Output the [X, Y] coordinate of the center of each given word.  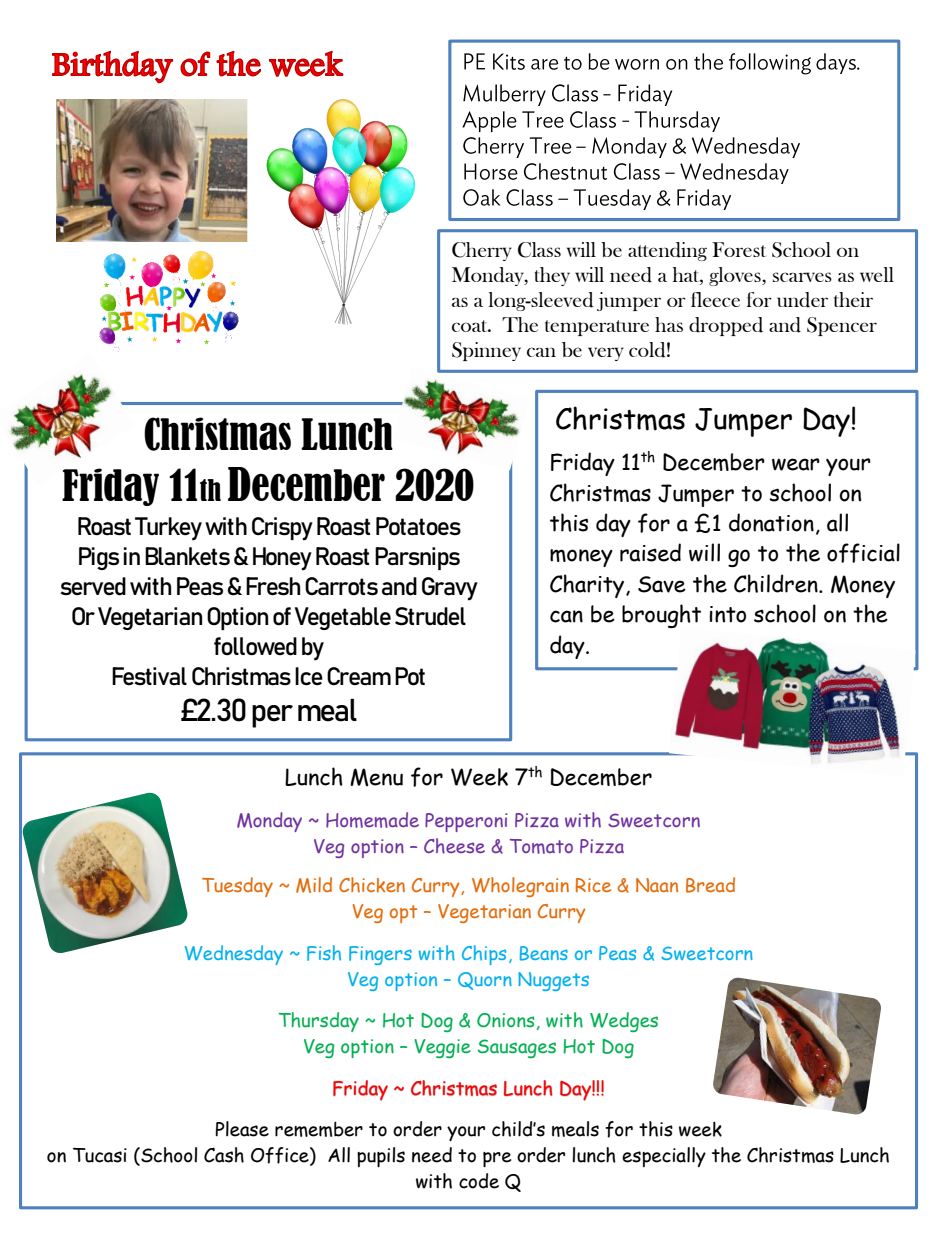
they [552, 276]
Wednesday [234, 955]
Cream [359, 676]
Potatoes [418, 526]
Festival [149, 676]
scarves [802, 277]
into [727, 614]
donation [771, 522]
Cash [224, 1155]
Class [539, 250]
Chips [484, 955]
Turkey [168, 529]
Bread [710, 885]
